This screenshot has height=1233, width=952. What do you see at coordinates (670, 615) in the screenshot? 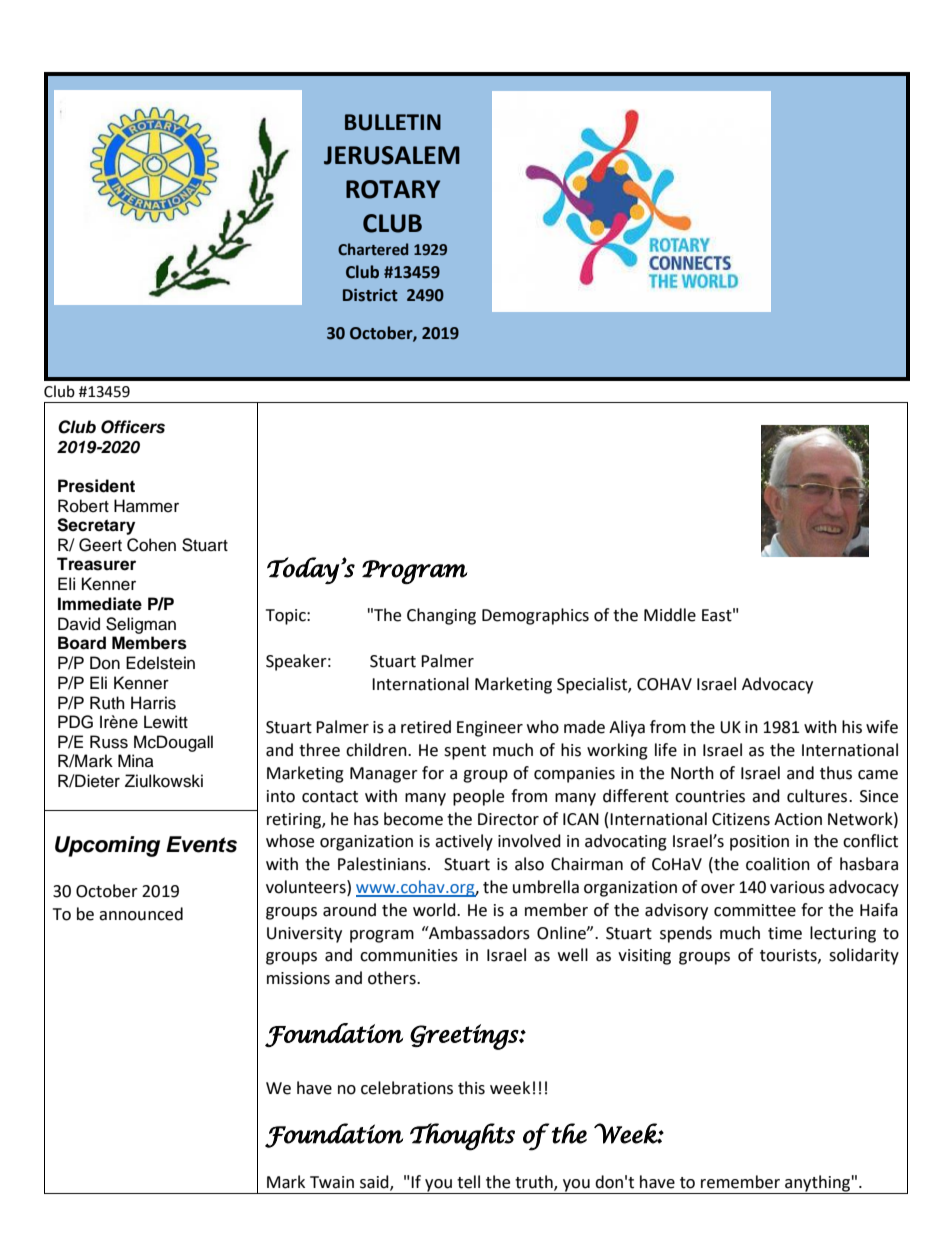
I see `Middle` at bounding box center [670, 615].
